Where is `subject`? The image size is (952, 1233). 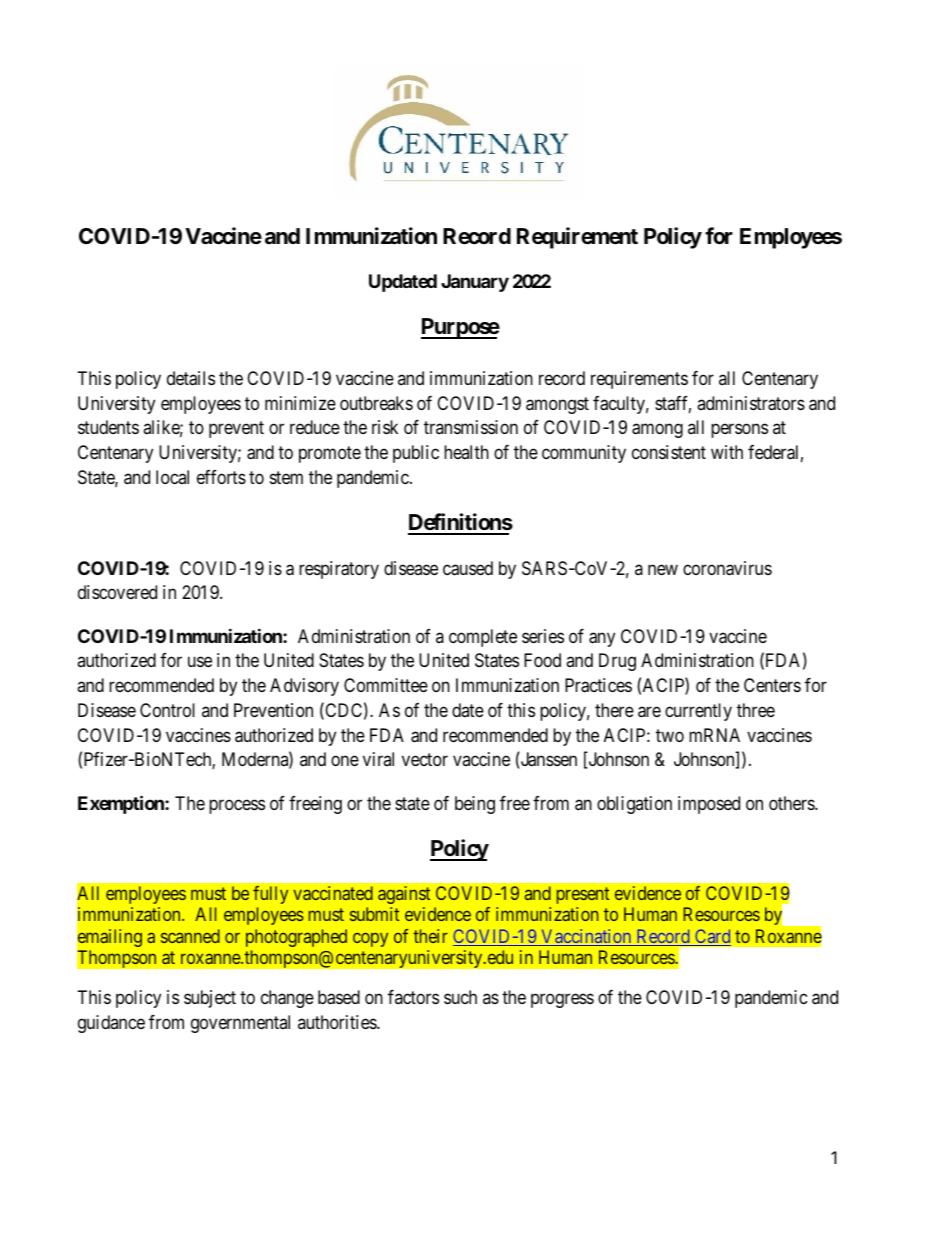 subject is located at coordinates (210, 999).
